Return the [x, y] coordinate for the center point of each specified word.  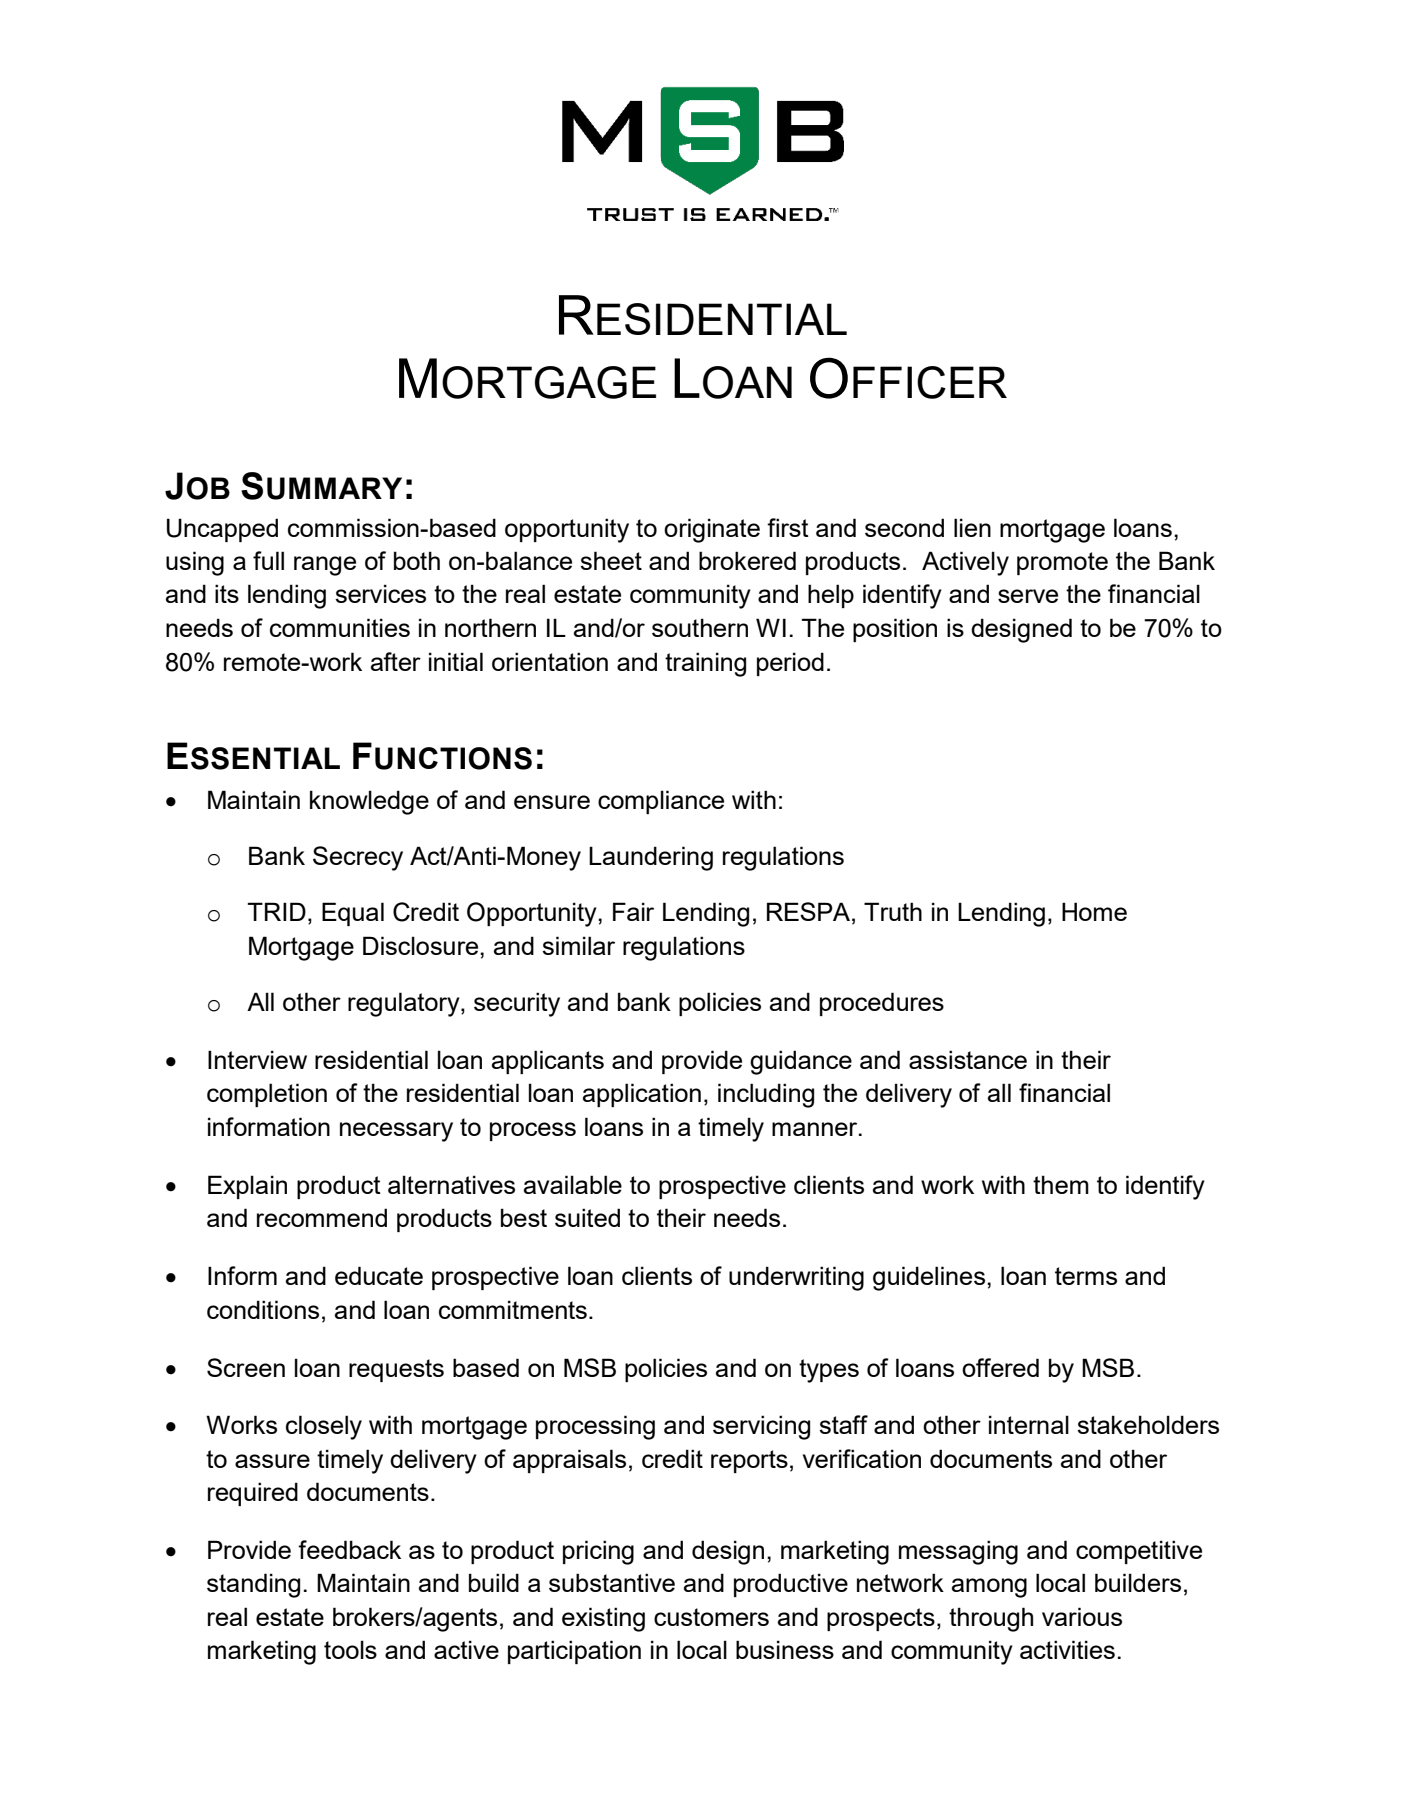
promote [1062, 563]
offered [1000, 1367]
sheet [611, 560]
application [642, 1095]
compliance [661, 802]
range [325, 566]
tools [350, 1649]
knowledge [369, 802]
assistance [968, 1059]
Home [1094, 911]
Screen [246, 1367]
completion [267, 1095]
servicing [761, 1427]
